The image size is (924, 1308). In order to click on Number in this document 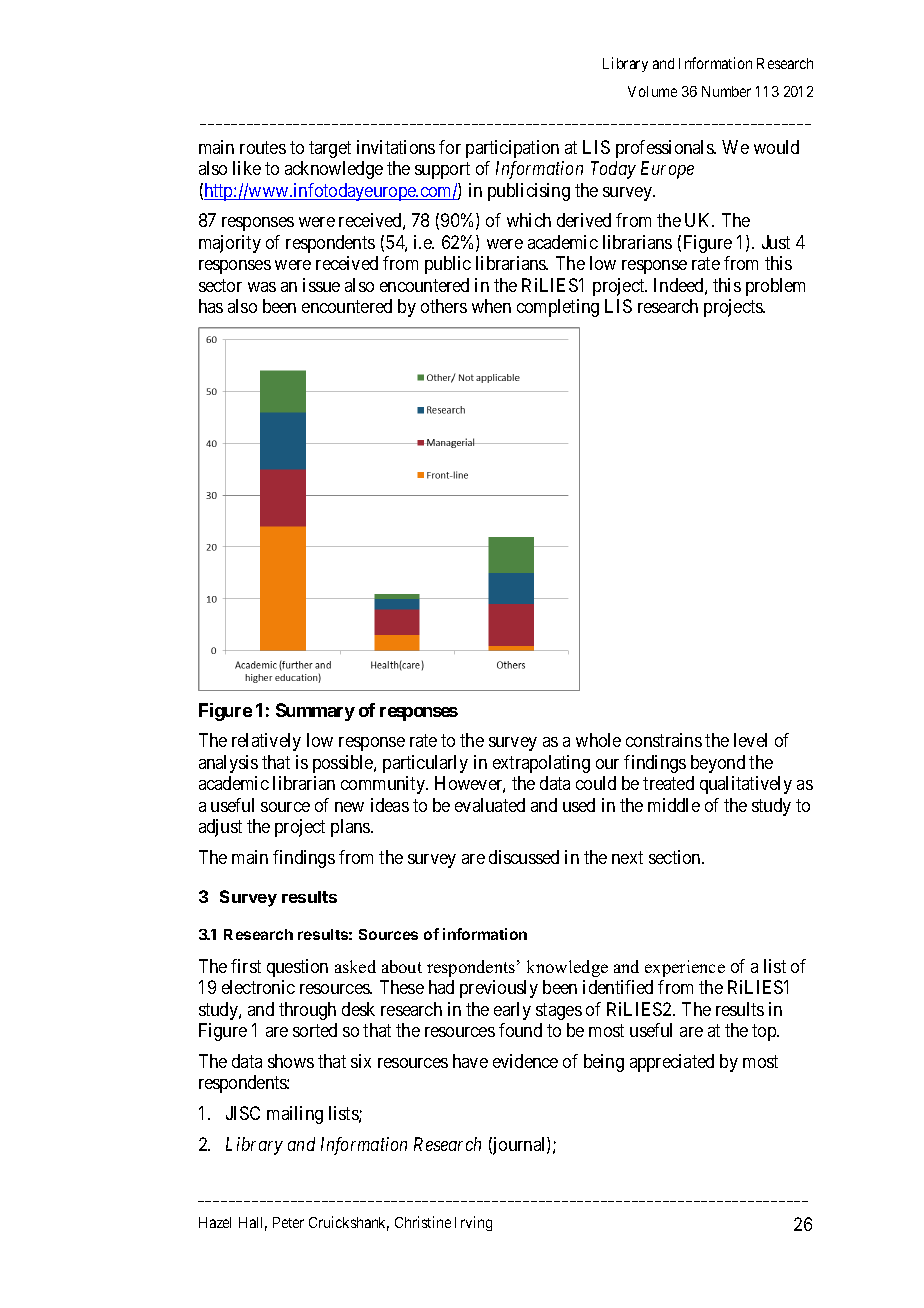, I will do `click(726, 91)`.
